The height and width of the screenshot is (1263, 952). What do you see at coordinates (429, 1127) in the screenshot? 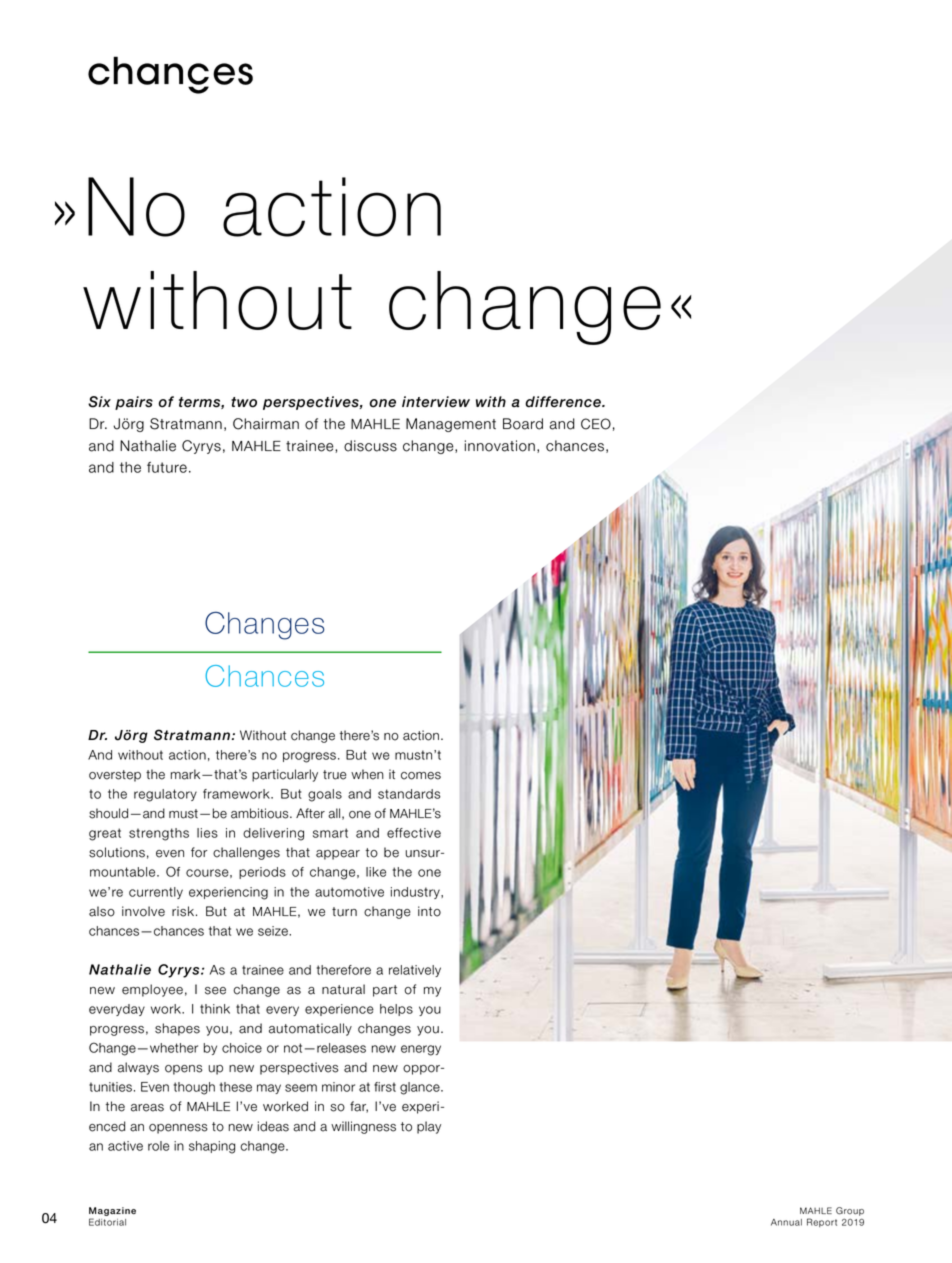
I see `play` at bounding box center [429, 1127].
